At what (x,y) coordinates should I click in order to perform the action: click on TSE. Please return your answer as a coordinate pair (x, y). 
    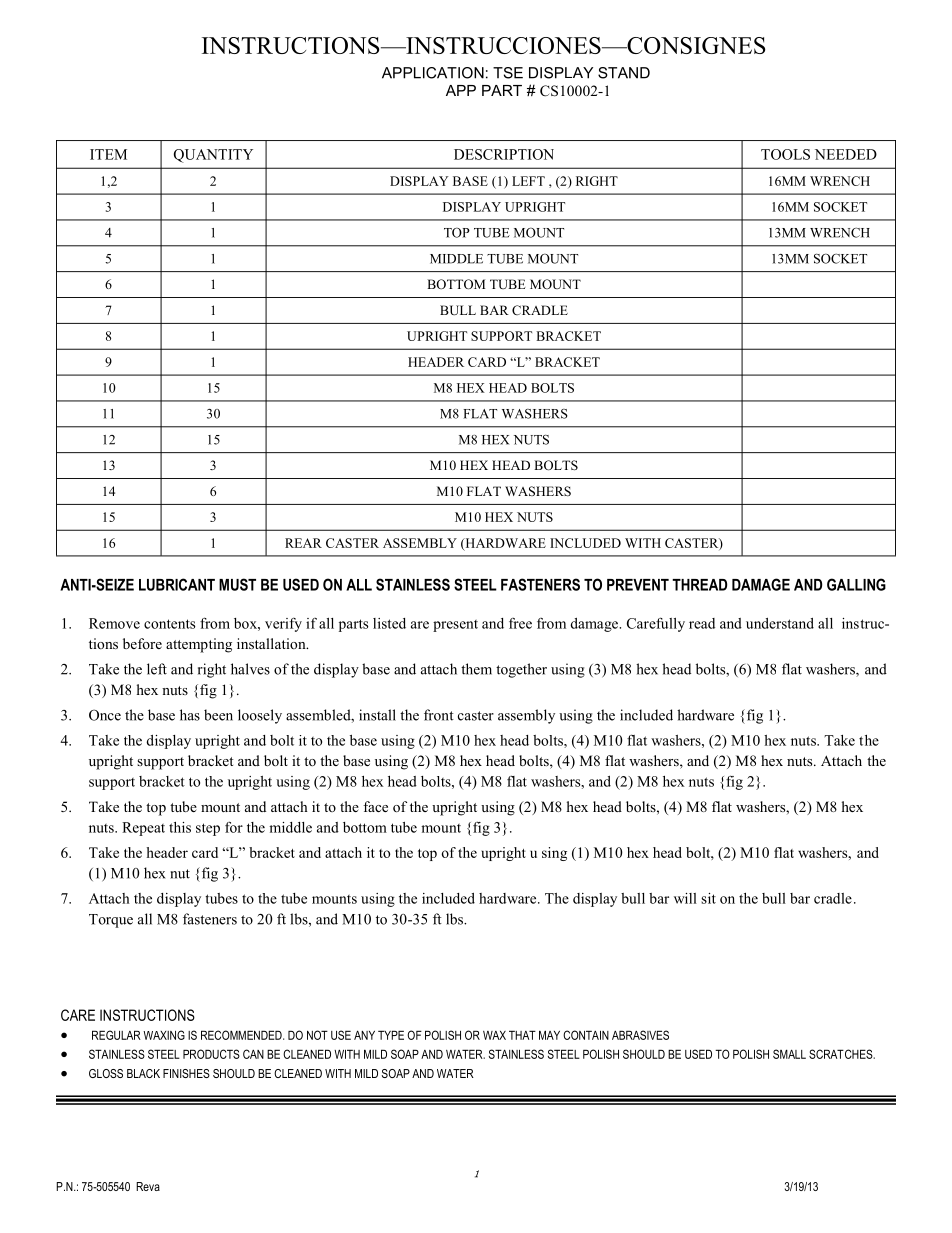
    Looking at the image, I should click on (508, 73).
